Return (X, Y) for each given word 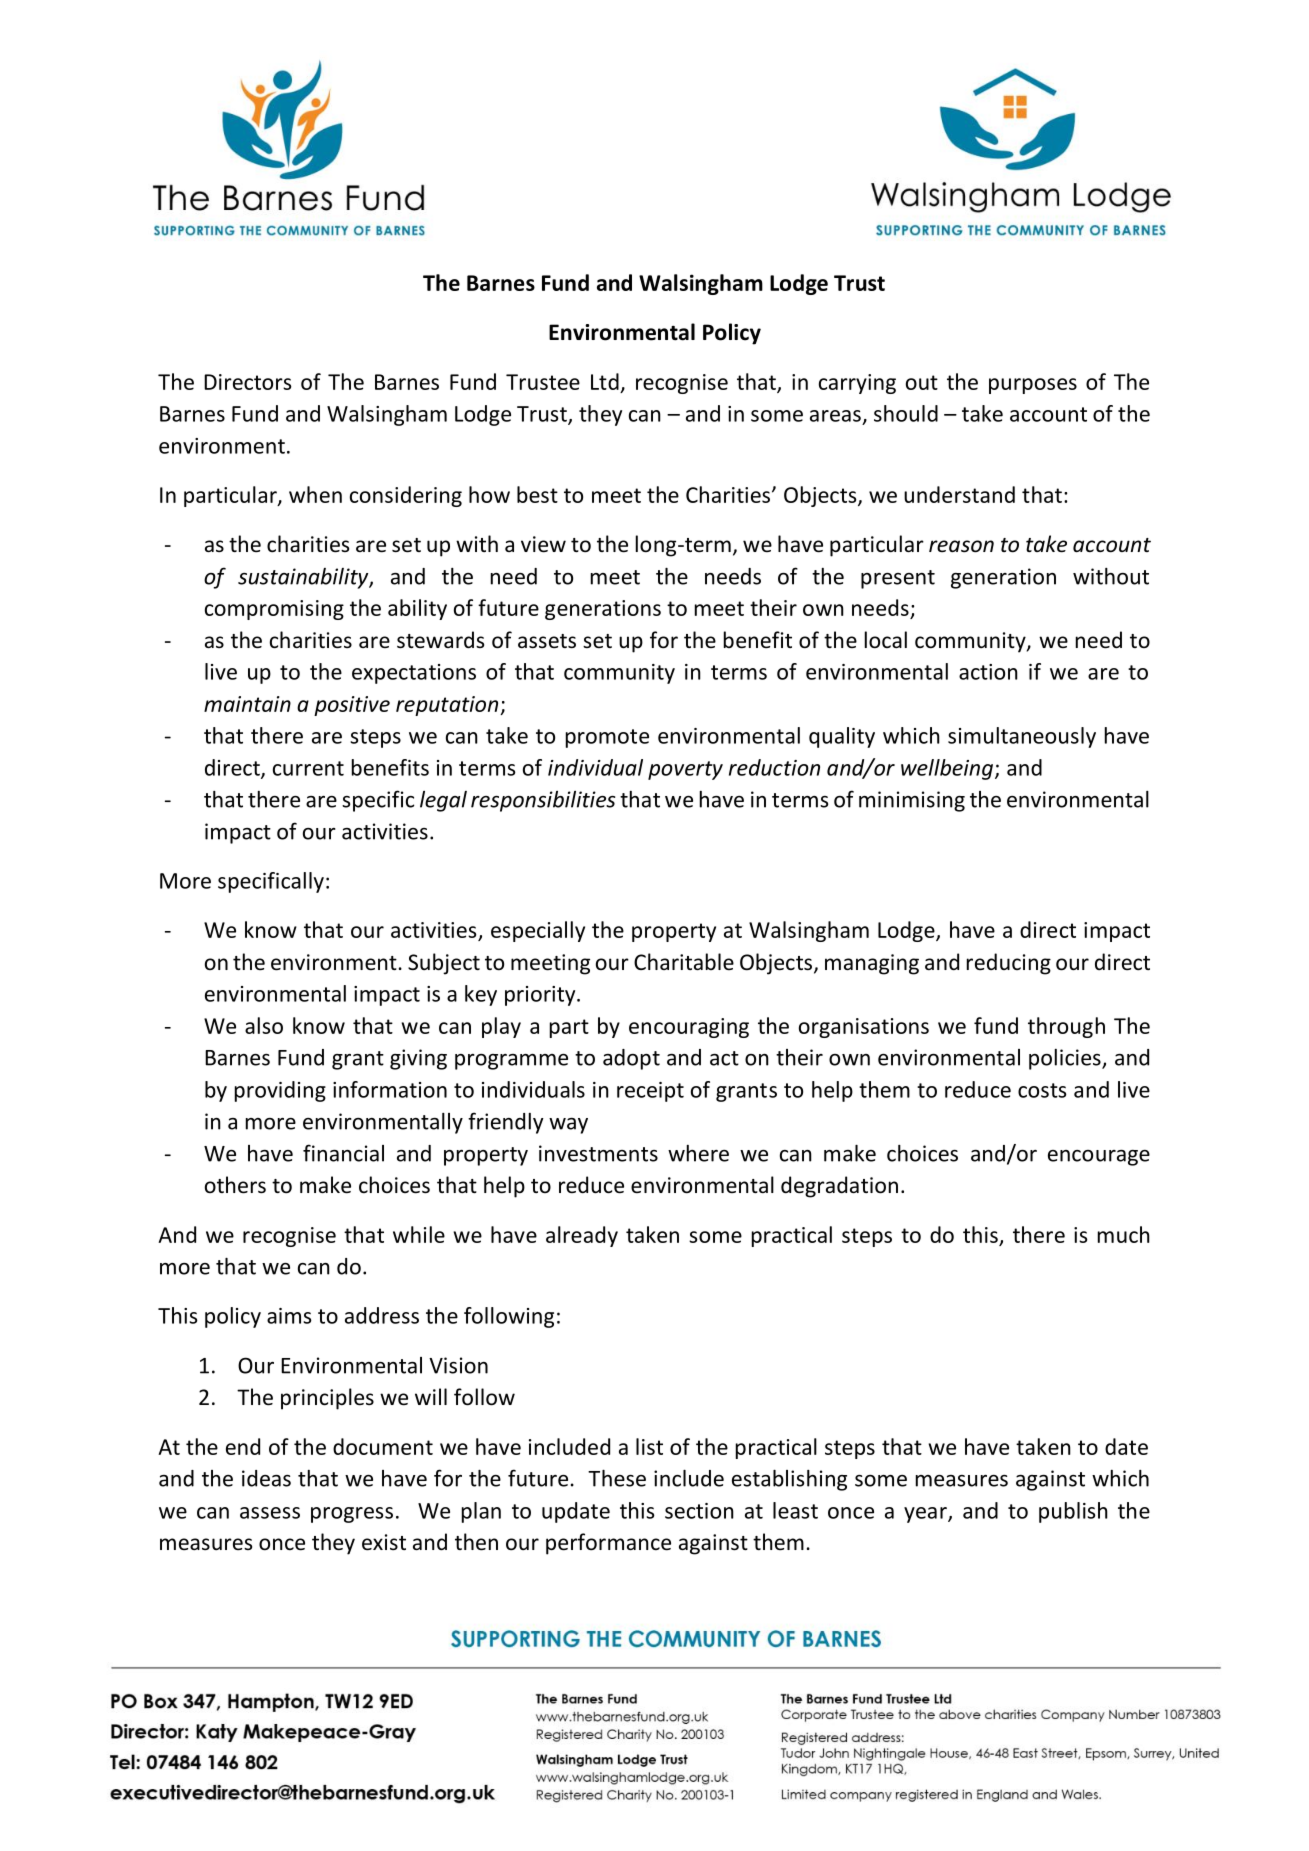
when (315, 494)
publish (1073, 1512)
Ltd (605, 381)
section (699, 1511)
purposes (1033, 386)
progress (352, 1515)
